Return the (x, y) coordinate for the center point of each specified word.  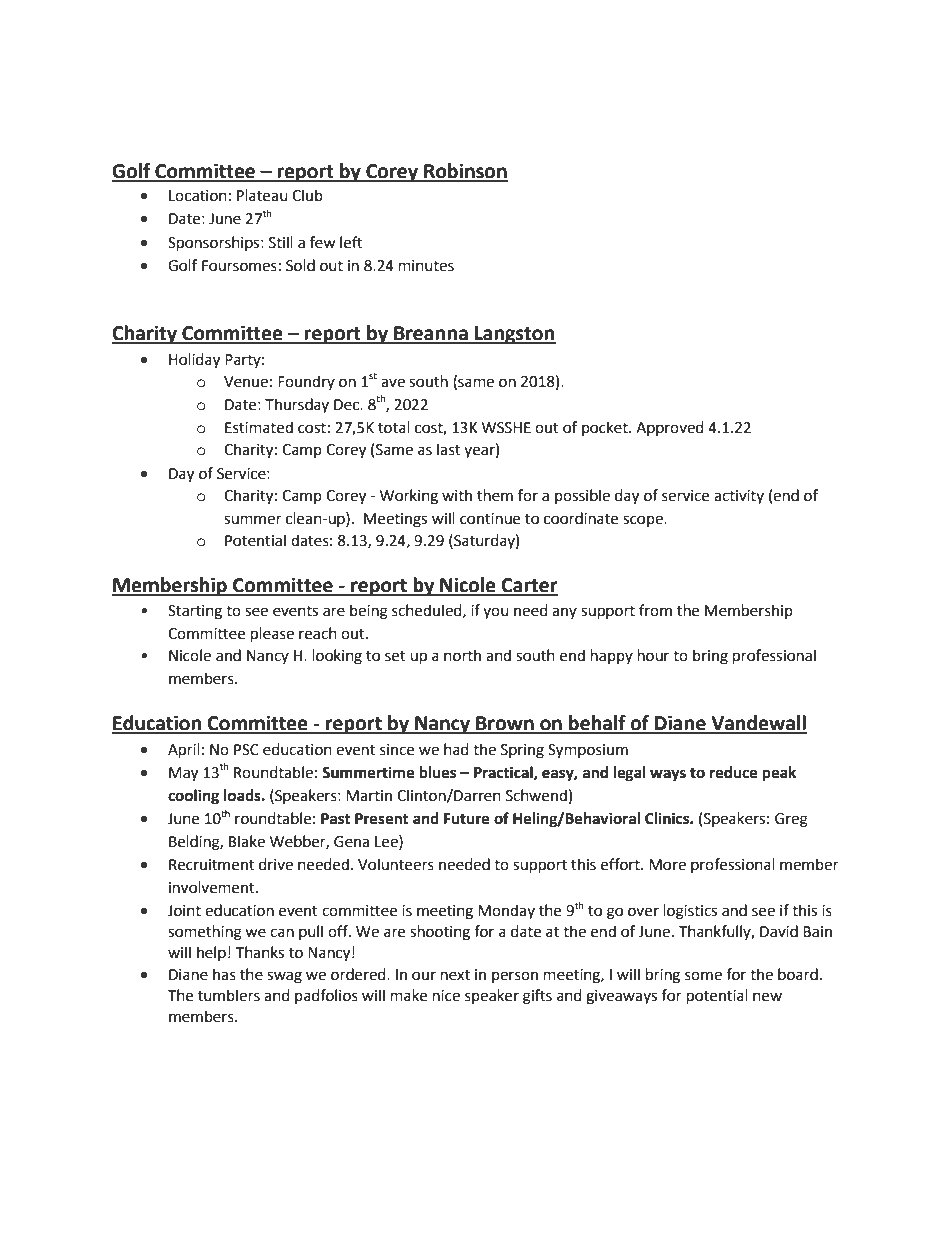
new (767, 997)
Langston (514, 335)
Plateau (262, 195)
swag (284, 977)
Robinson (465, 172)
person (515, 977)
